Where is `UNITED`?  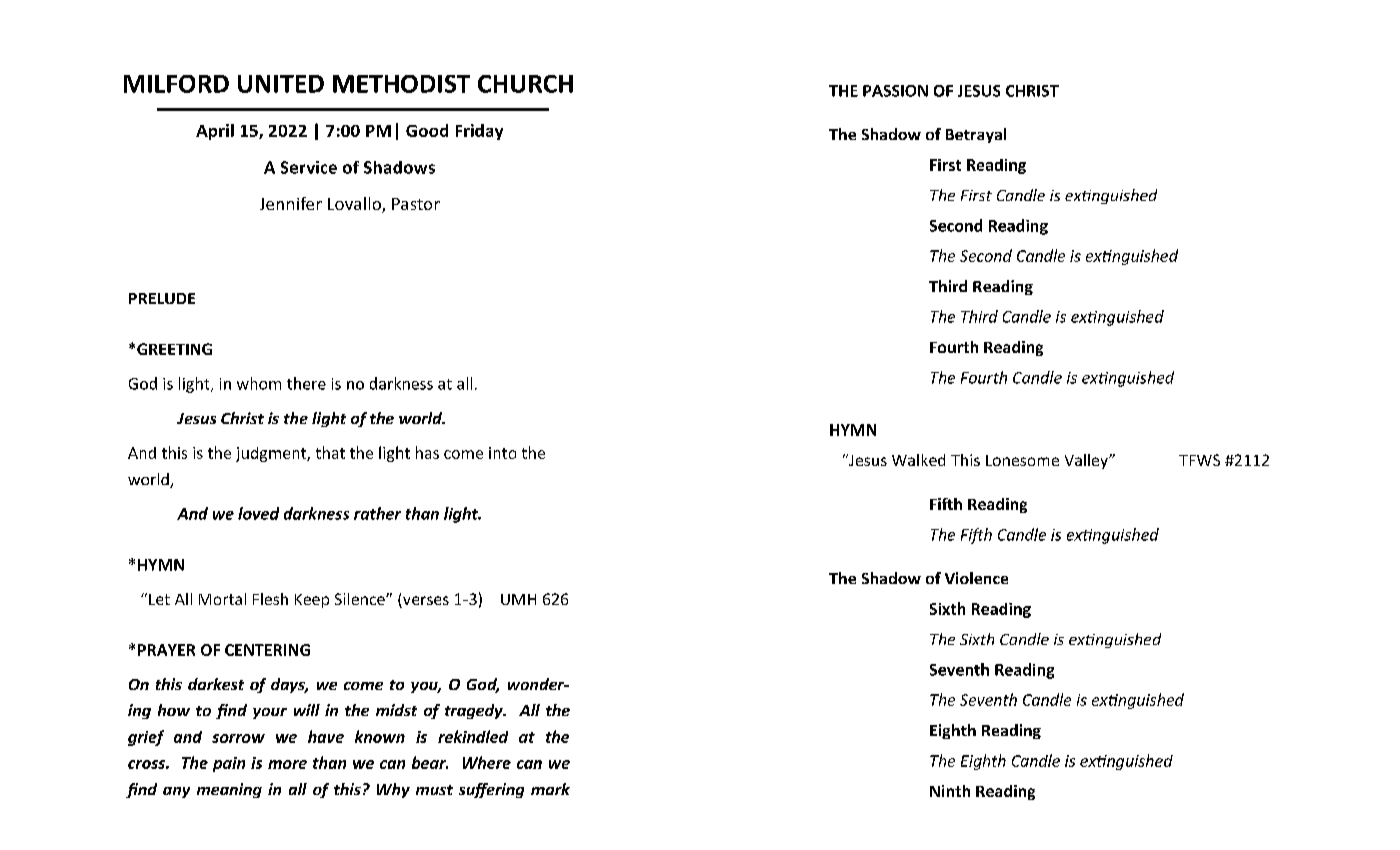 UNITED is located at coordinates (281, 84).
